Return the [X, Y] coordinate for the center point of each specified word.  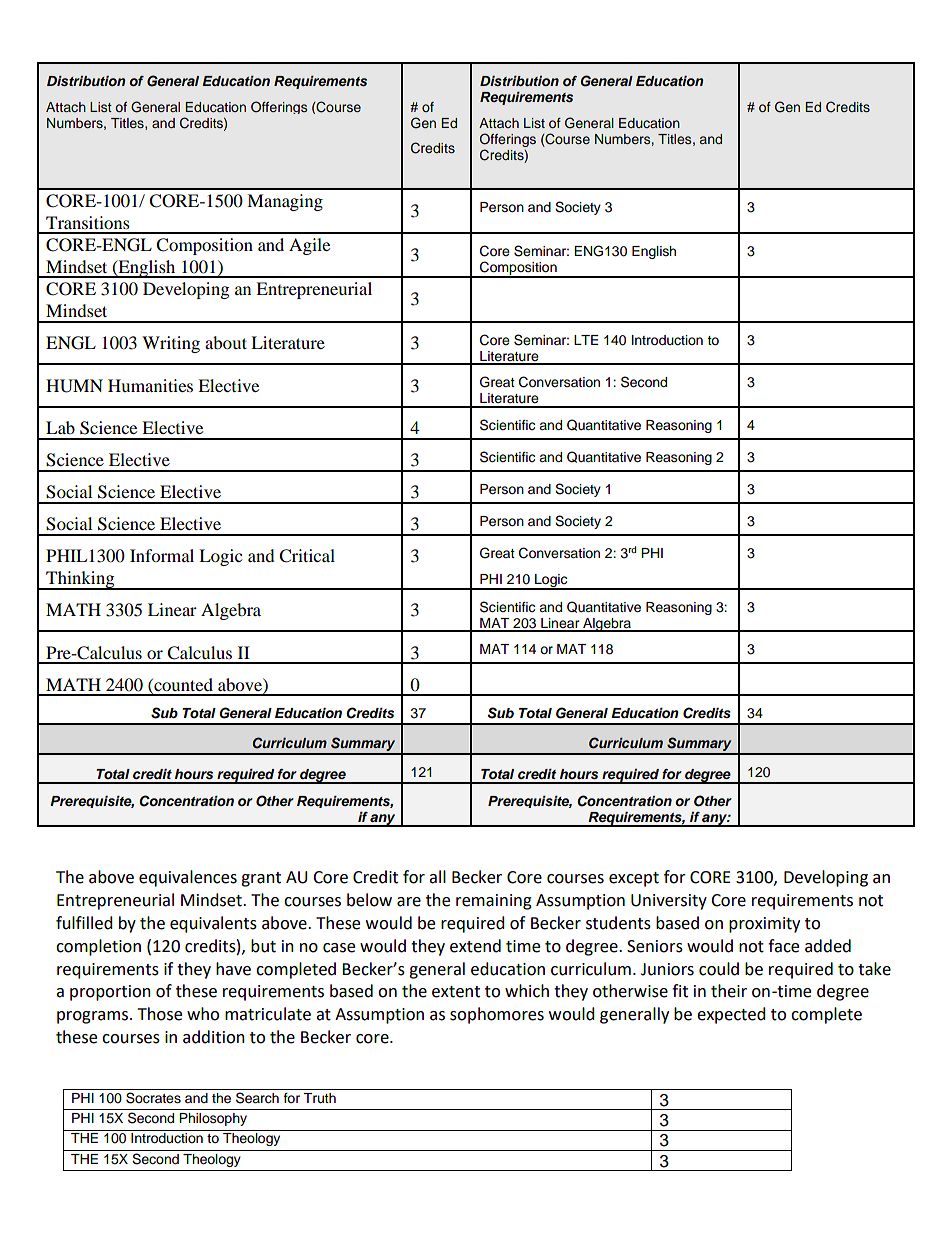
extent [456, 992]
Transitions [88, 222]
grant [261, 879]
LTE [586, 340]
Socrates [153, 1098]
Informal [162, 555]
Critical [307, 556]
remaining [494, 902]
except [634, 879]
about [226, 342]
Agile [309, 246]
